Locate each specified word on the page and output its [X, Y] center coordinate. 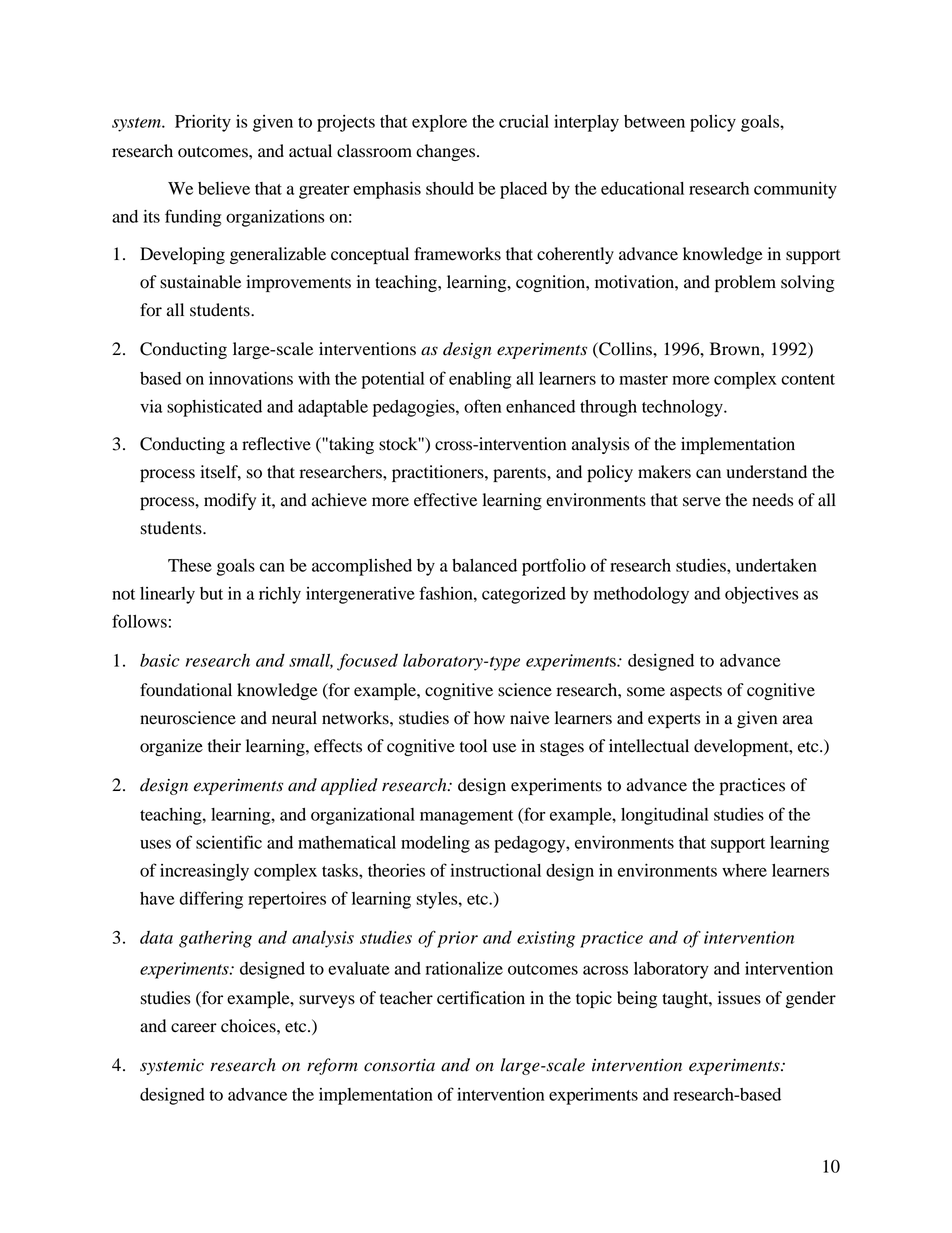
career [194, 1028]
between [654, 121]
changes [447, 152]
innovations [251, 378]
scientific [229, 842]
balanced [484, 565]
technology [683, 408]
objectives [762, 595]
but [211, 593]
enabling [480, 380]
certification [481, 998]
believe [224, 188]
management [466, 817]
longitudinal [664, 816]
